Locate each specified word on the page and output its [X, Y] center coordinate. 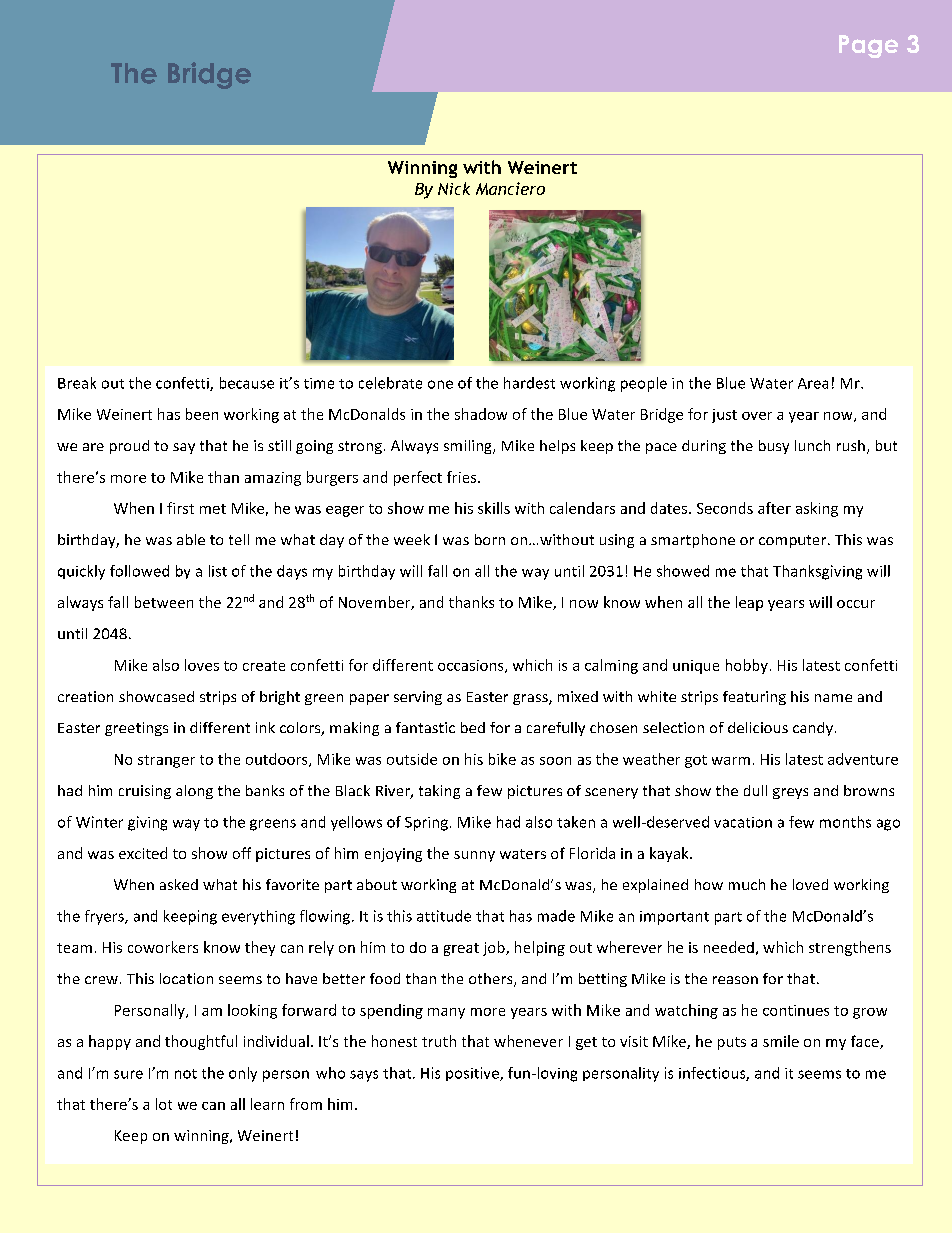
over [757, 416]
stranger [166, 761]
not [186, 1074]
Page [868, 46]
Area [813, 383]
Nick [454, 188]
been [202, 414]
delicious [758, 727]
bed [473, 727]
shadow [481, 414]
